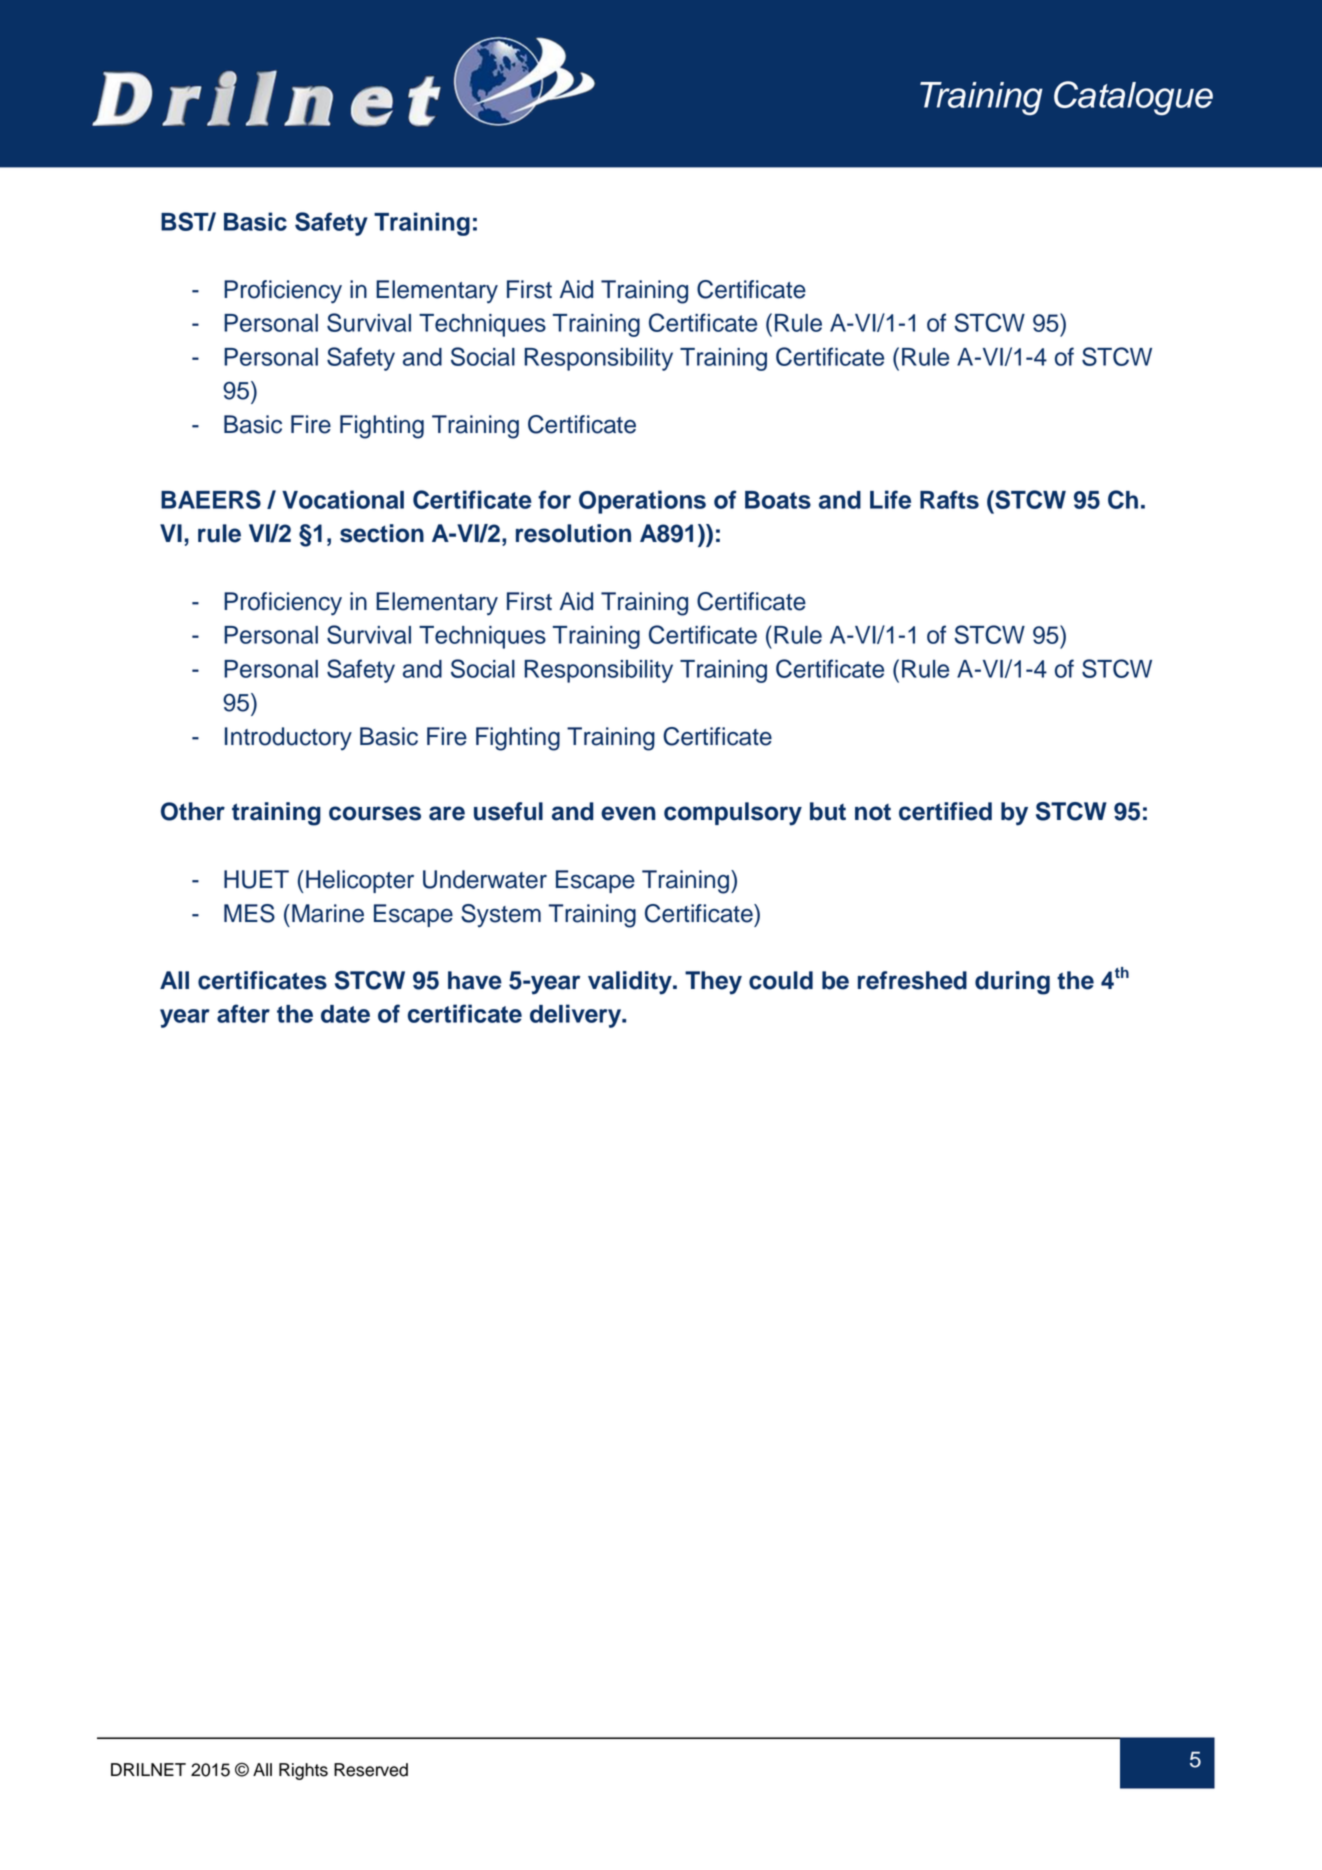  What do you see at coordinates (642, 502) in the page?
I see `Operations` at bounding box center [642, 502].
